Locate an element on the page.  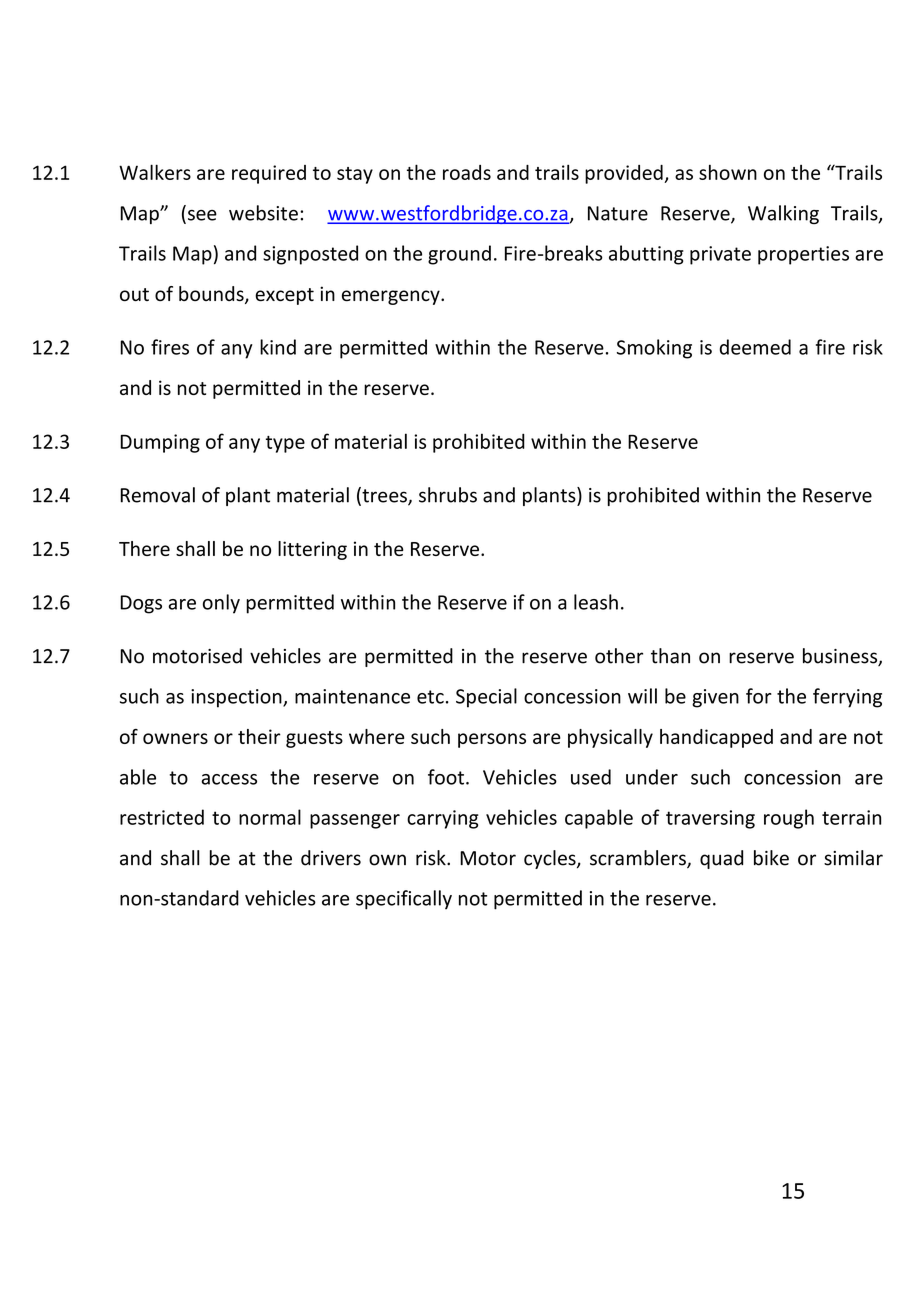
Dumping is located at coordinates (160, 443).
